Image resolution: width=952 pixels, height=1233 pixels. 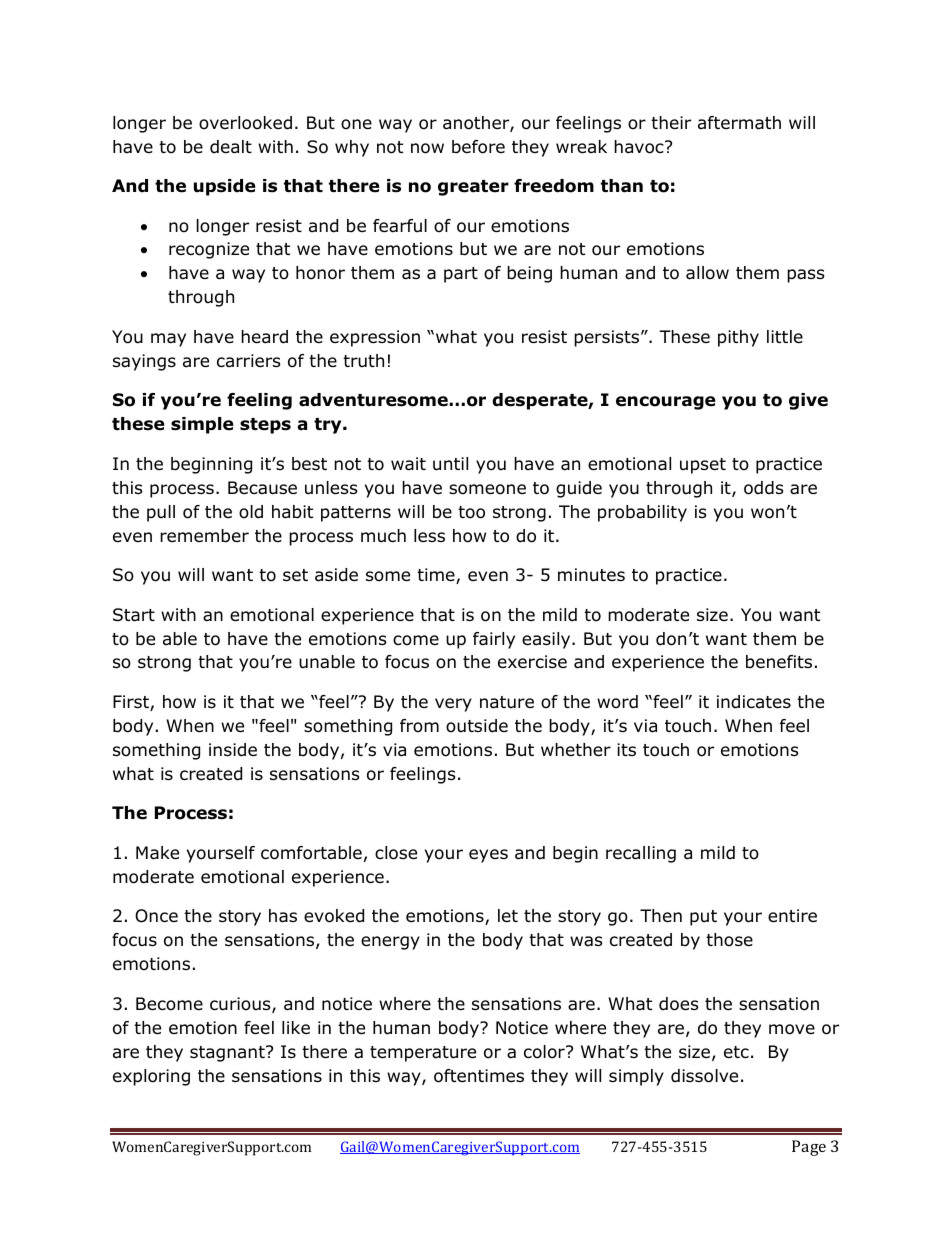 I want to click on inside, so click(x=233, y=750).
